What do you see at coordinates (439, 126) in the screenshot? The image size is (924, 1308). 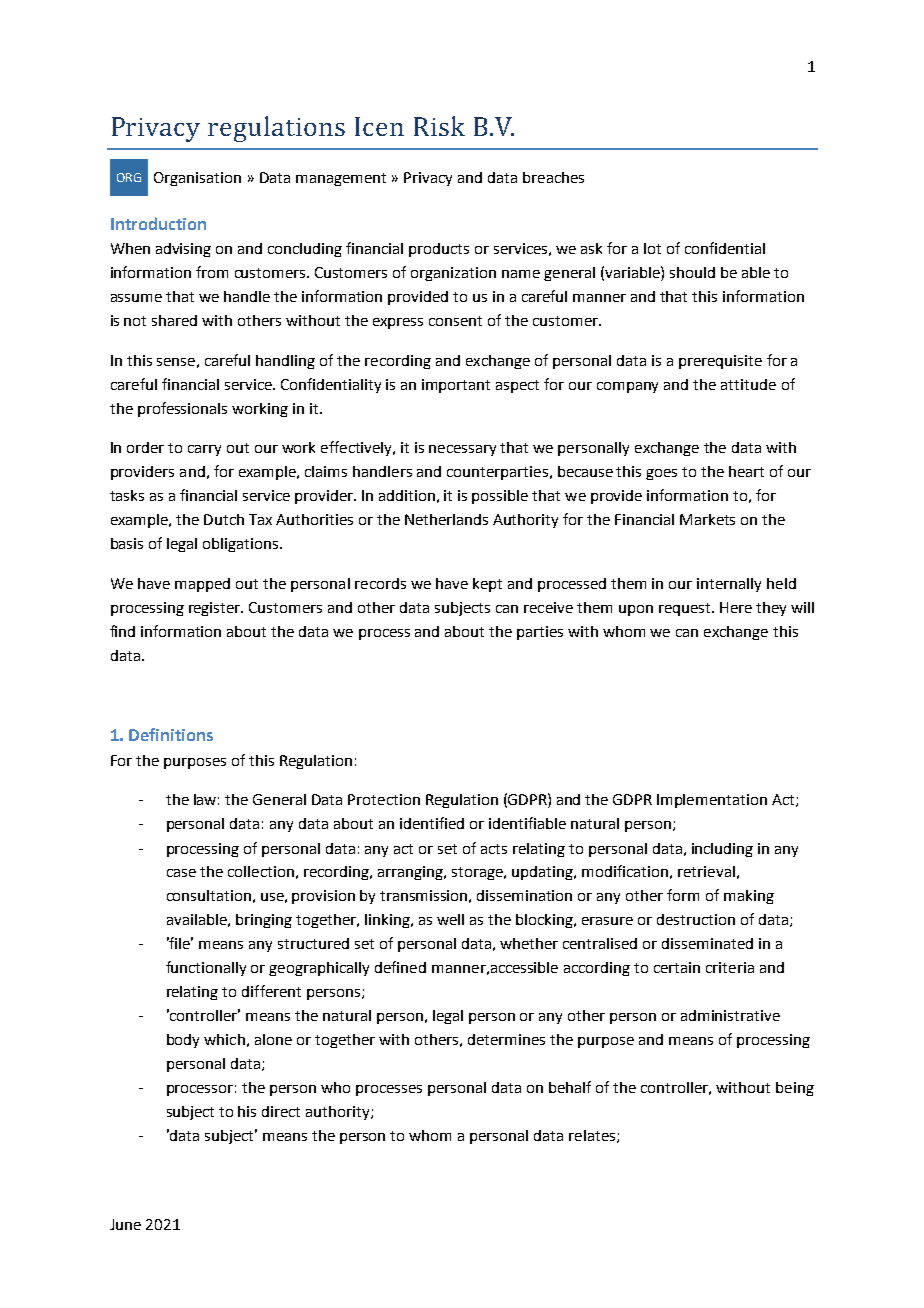 I see `Risk` at bounding box center [439, 126].
